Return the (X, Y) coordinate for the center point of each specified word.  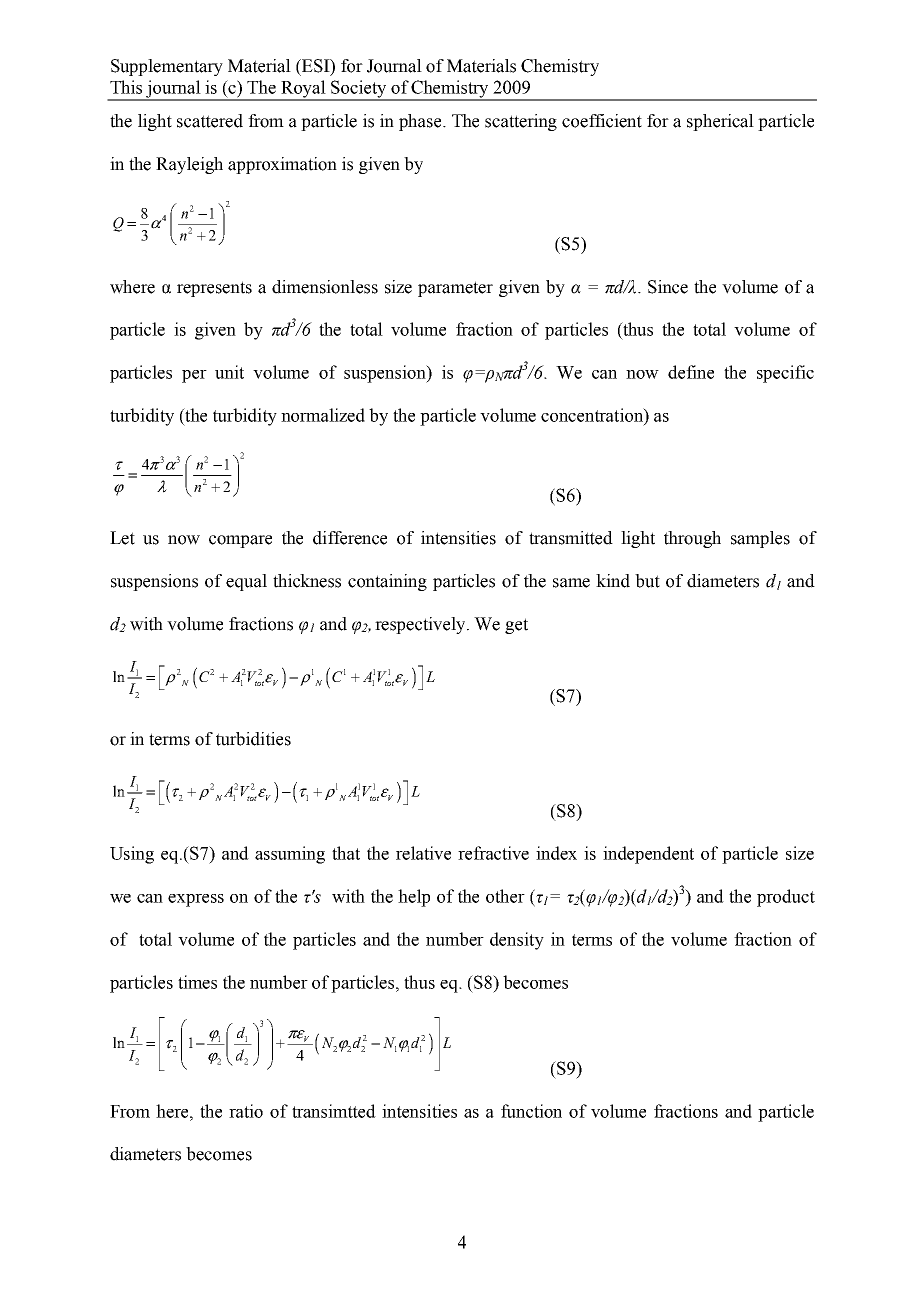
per (194, 376)
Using (132, 855)
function (531, 1111)
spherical (720, 122)
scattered (210, 121)
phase (421, 122)
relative (423, 853)
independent (648, 855)
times (197, 982)
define (691, 372)
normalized (323, 415)
